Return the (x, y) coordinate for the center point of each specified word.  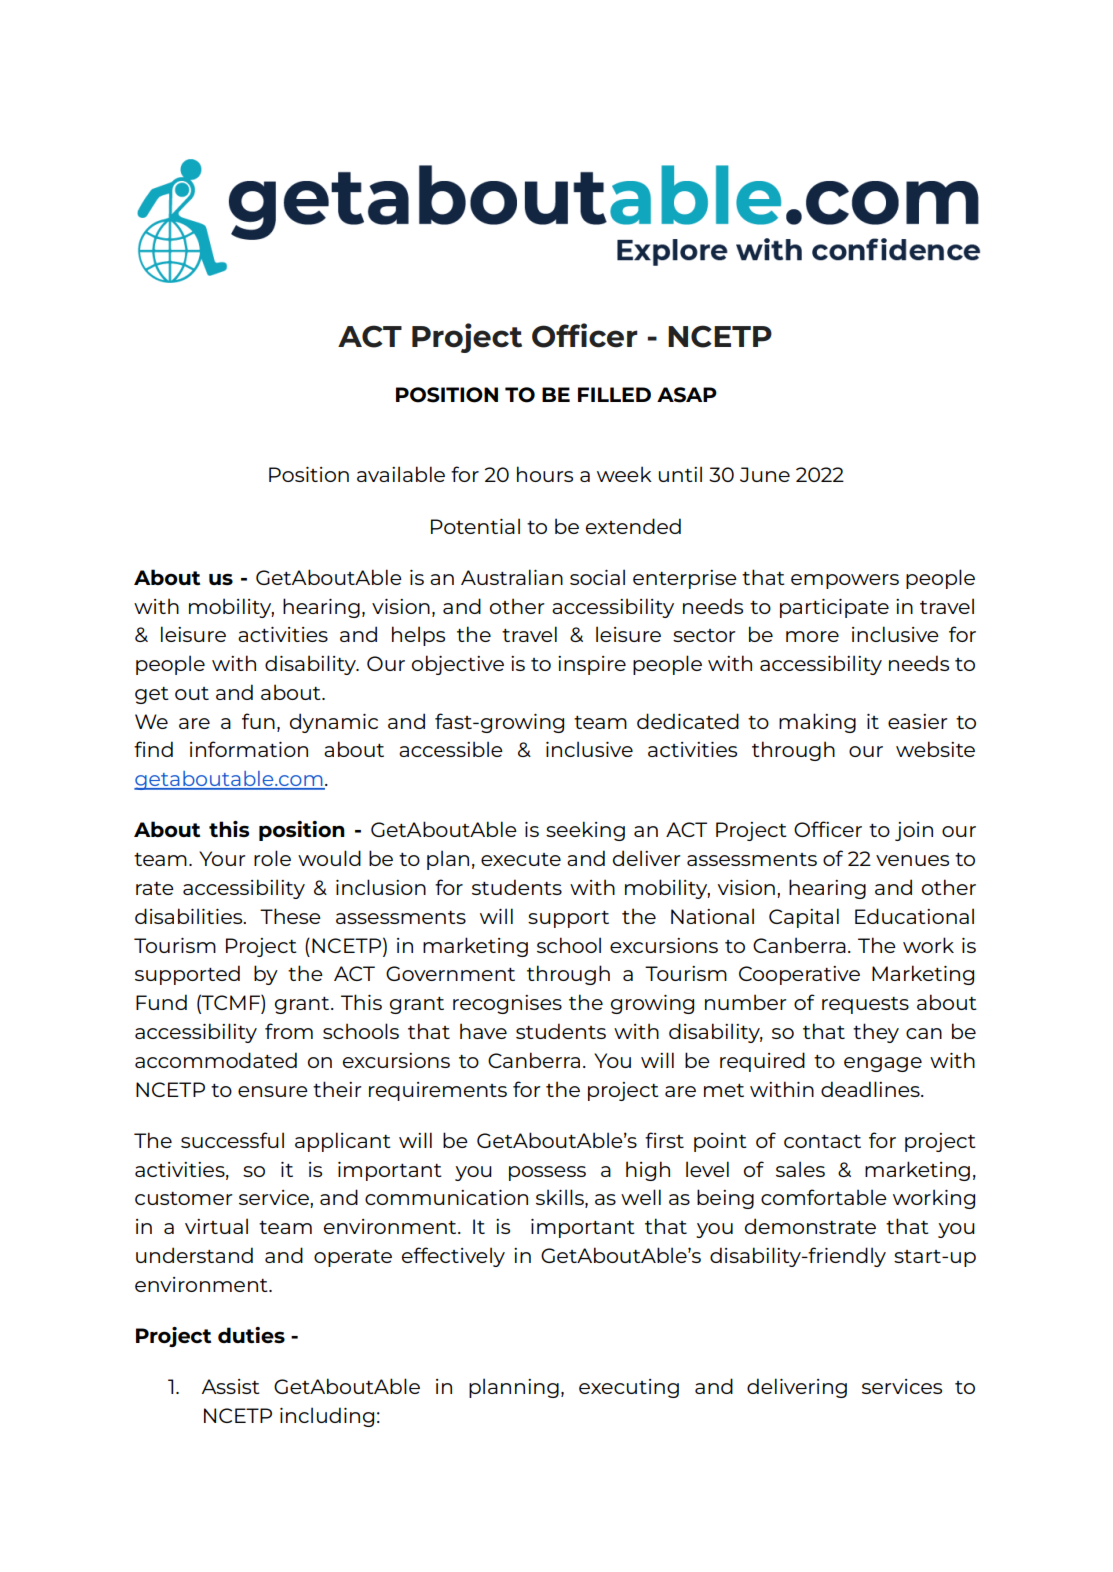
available (401, 474)
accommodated (216, 1060)
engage (883, 1064)
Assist (230, 1386)
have (483, 1031)
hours (545, 474)
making (817, 723)
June (765, 474)
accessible (451, 749)
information (249, 749)
